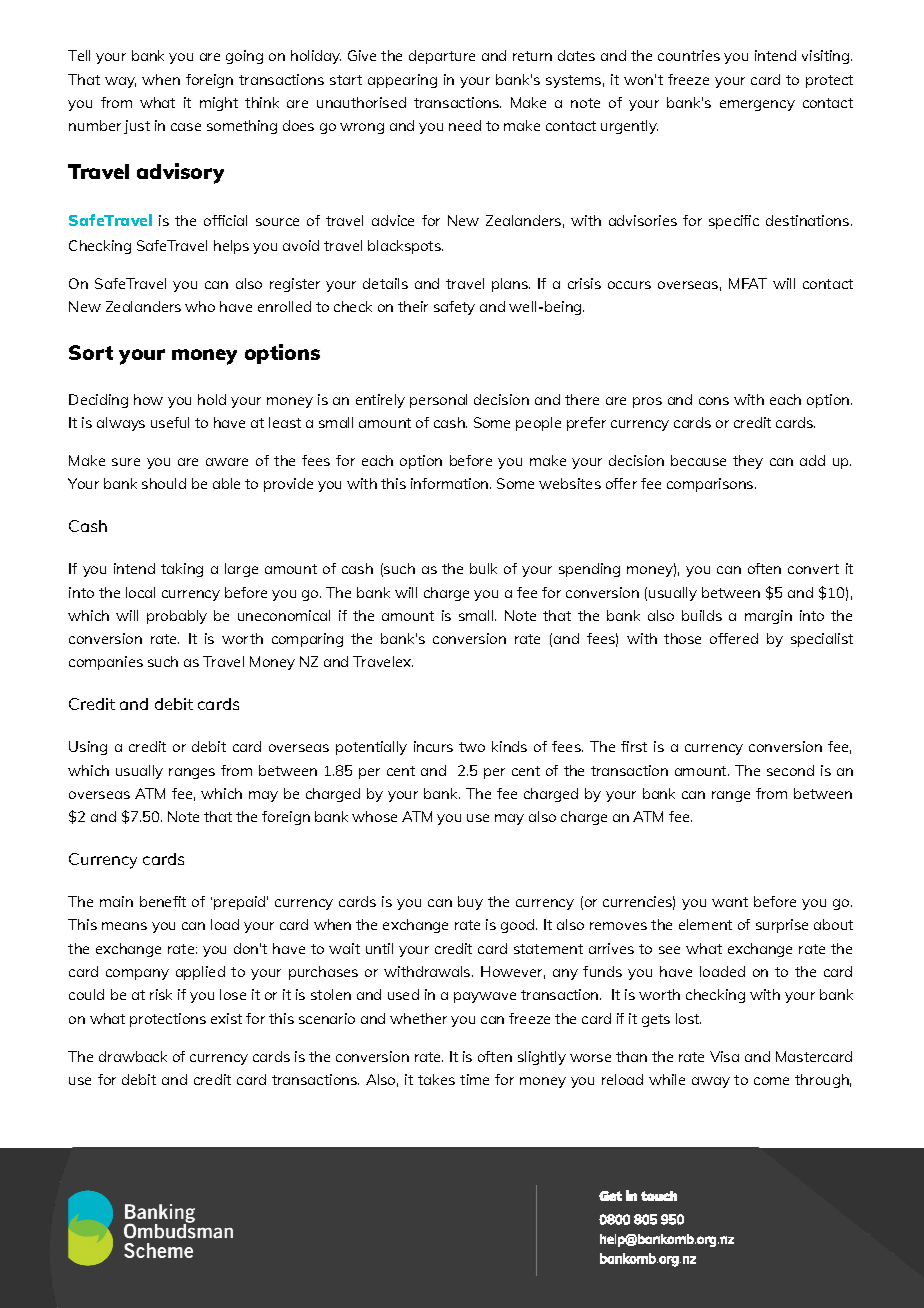  Describe the element at coordinates (219, 104) in the image. I see `might` at that location.
